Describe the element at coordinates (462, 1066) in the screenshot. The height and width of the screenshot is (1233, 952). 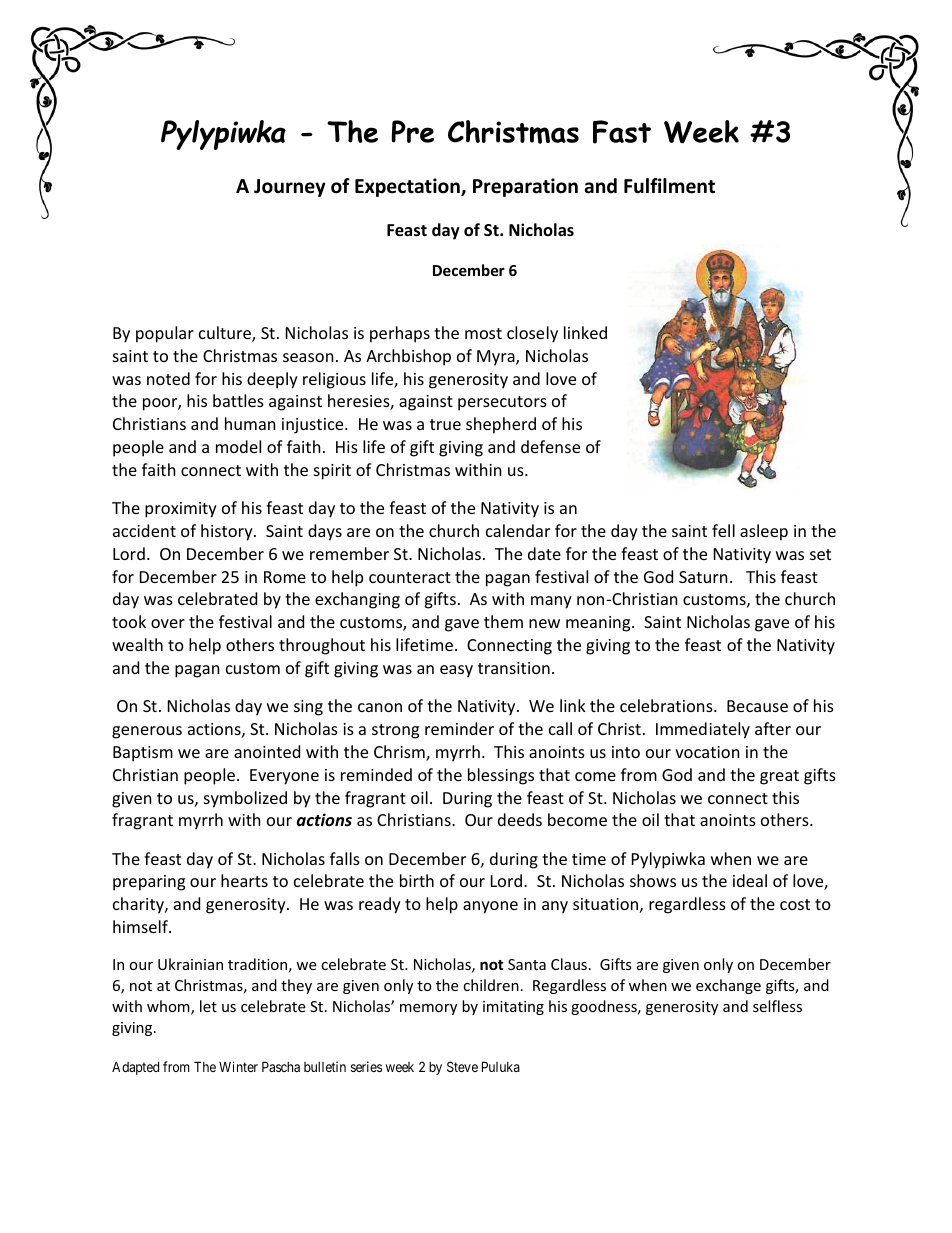
I see `Steve` at that location.
